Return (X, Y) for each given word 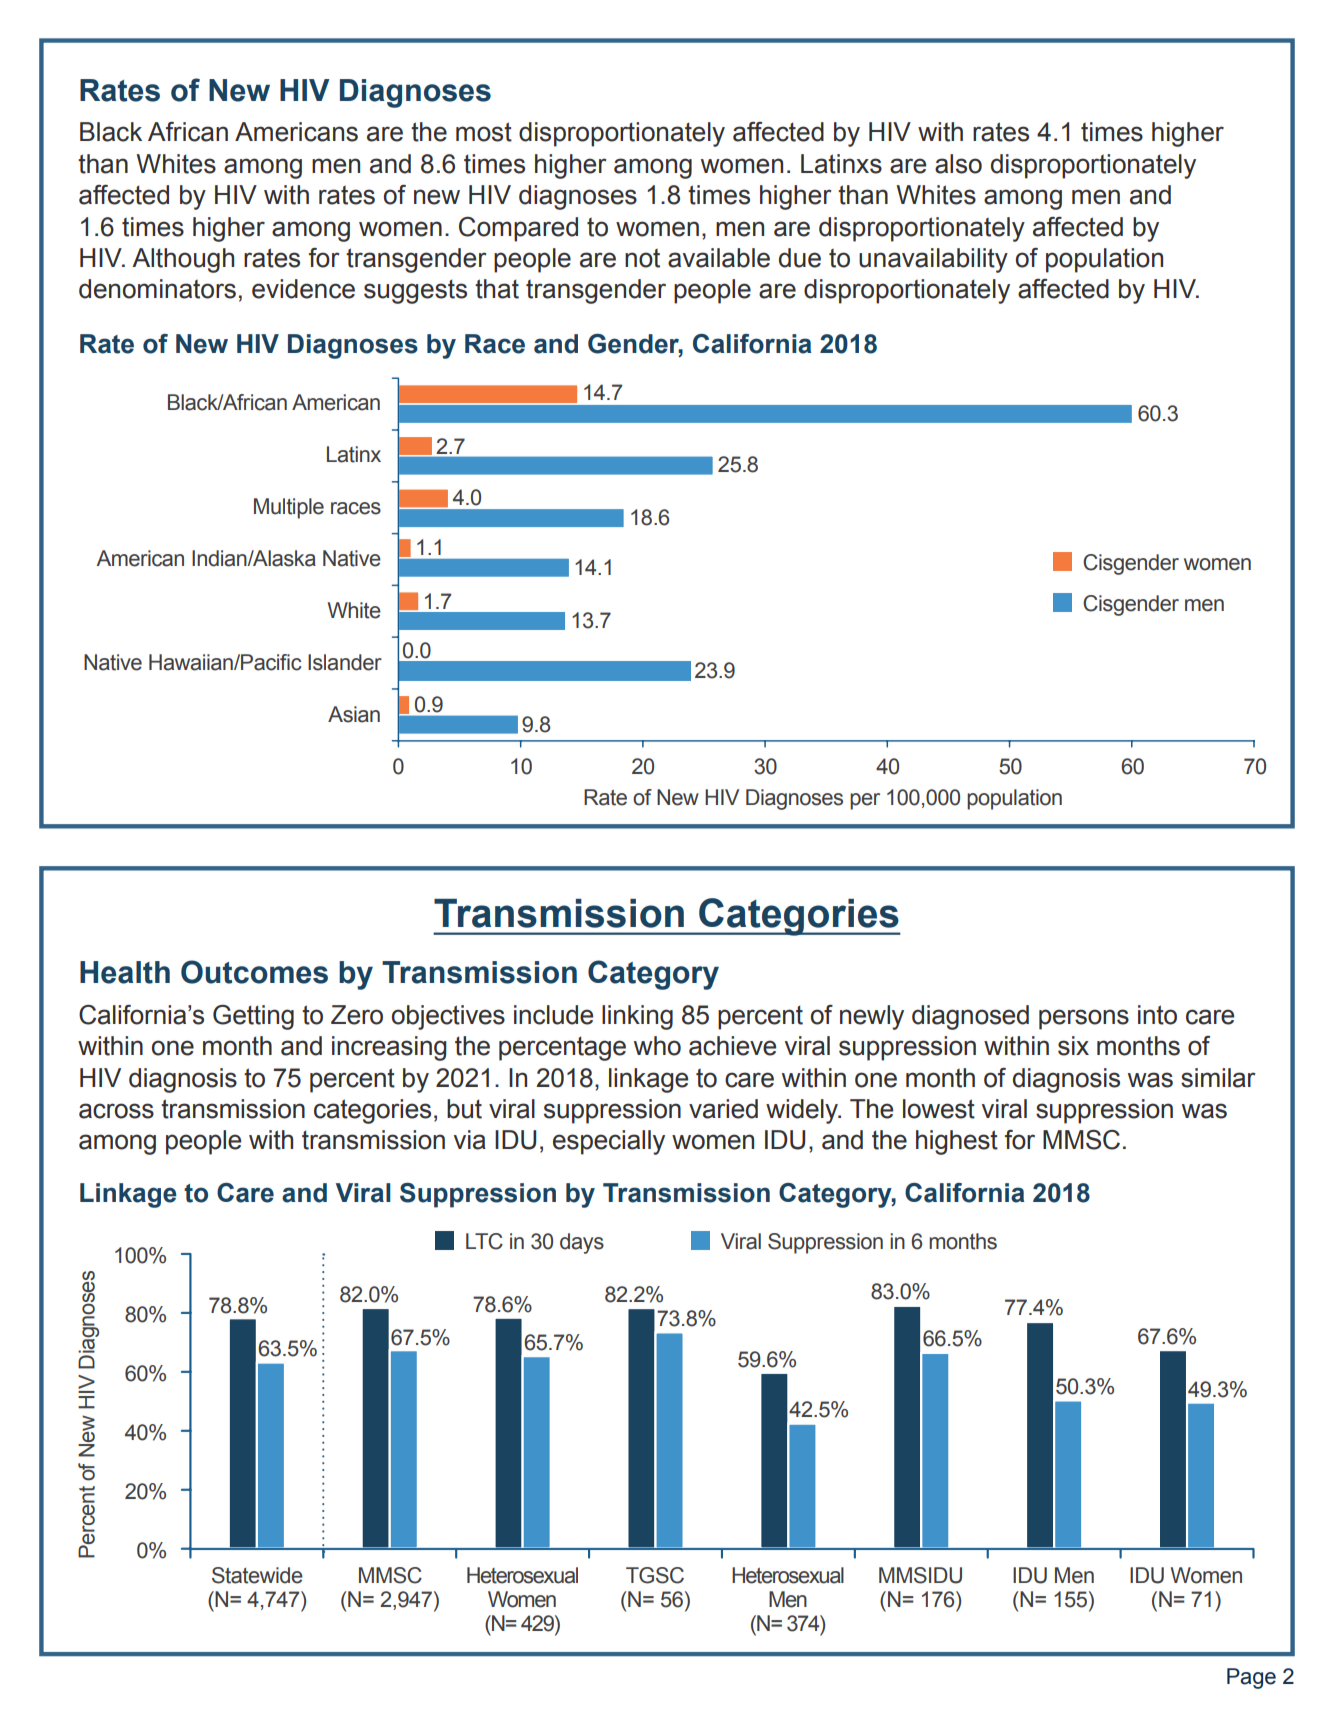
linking (637, 1017)
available (719, 258)
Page (1251, 1678)
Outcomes (254, 972)
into (1157, 1015)
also (958, 164)
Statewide (257, 1575)
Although (183, 260)
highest (957, 1142)
